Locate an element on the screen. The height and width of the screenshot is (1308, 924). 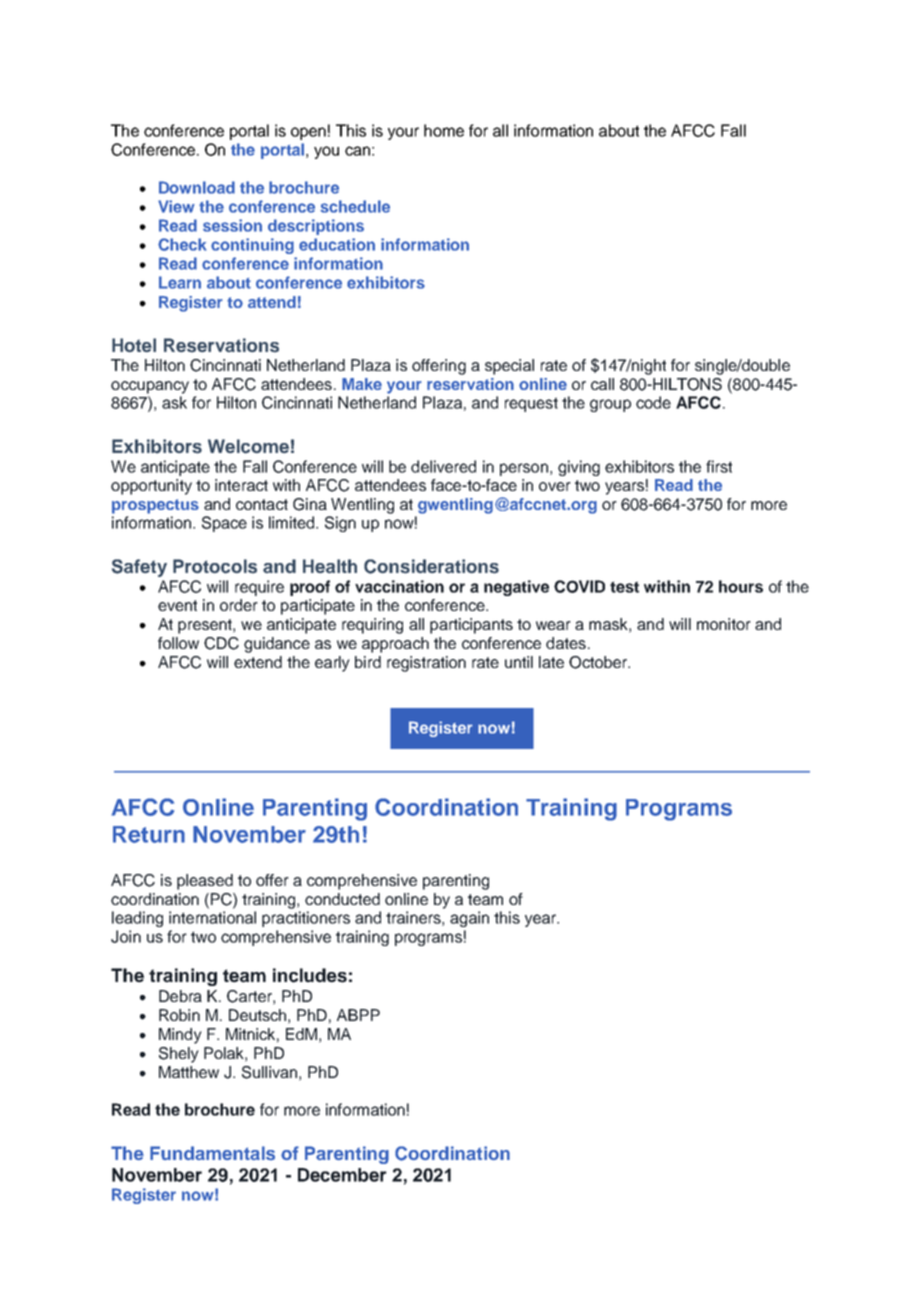
first is located at coordinates (719, 466).
